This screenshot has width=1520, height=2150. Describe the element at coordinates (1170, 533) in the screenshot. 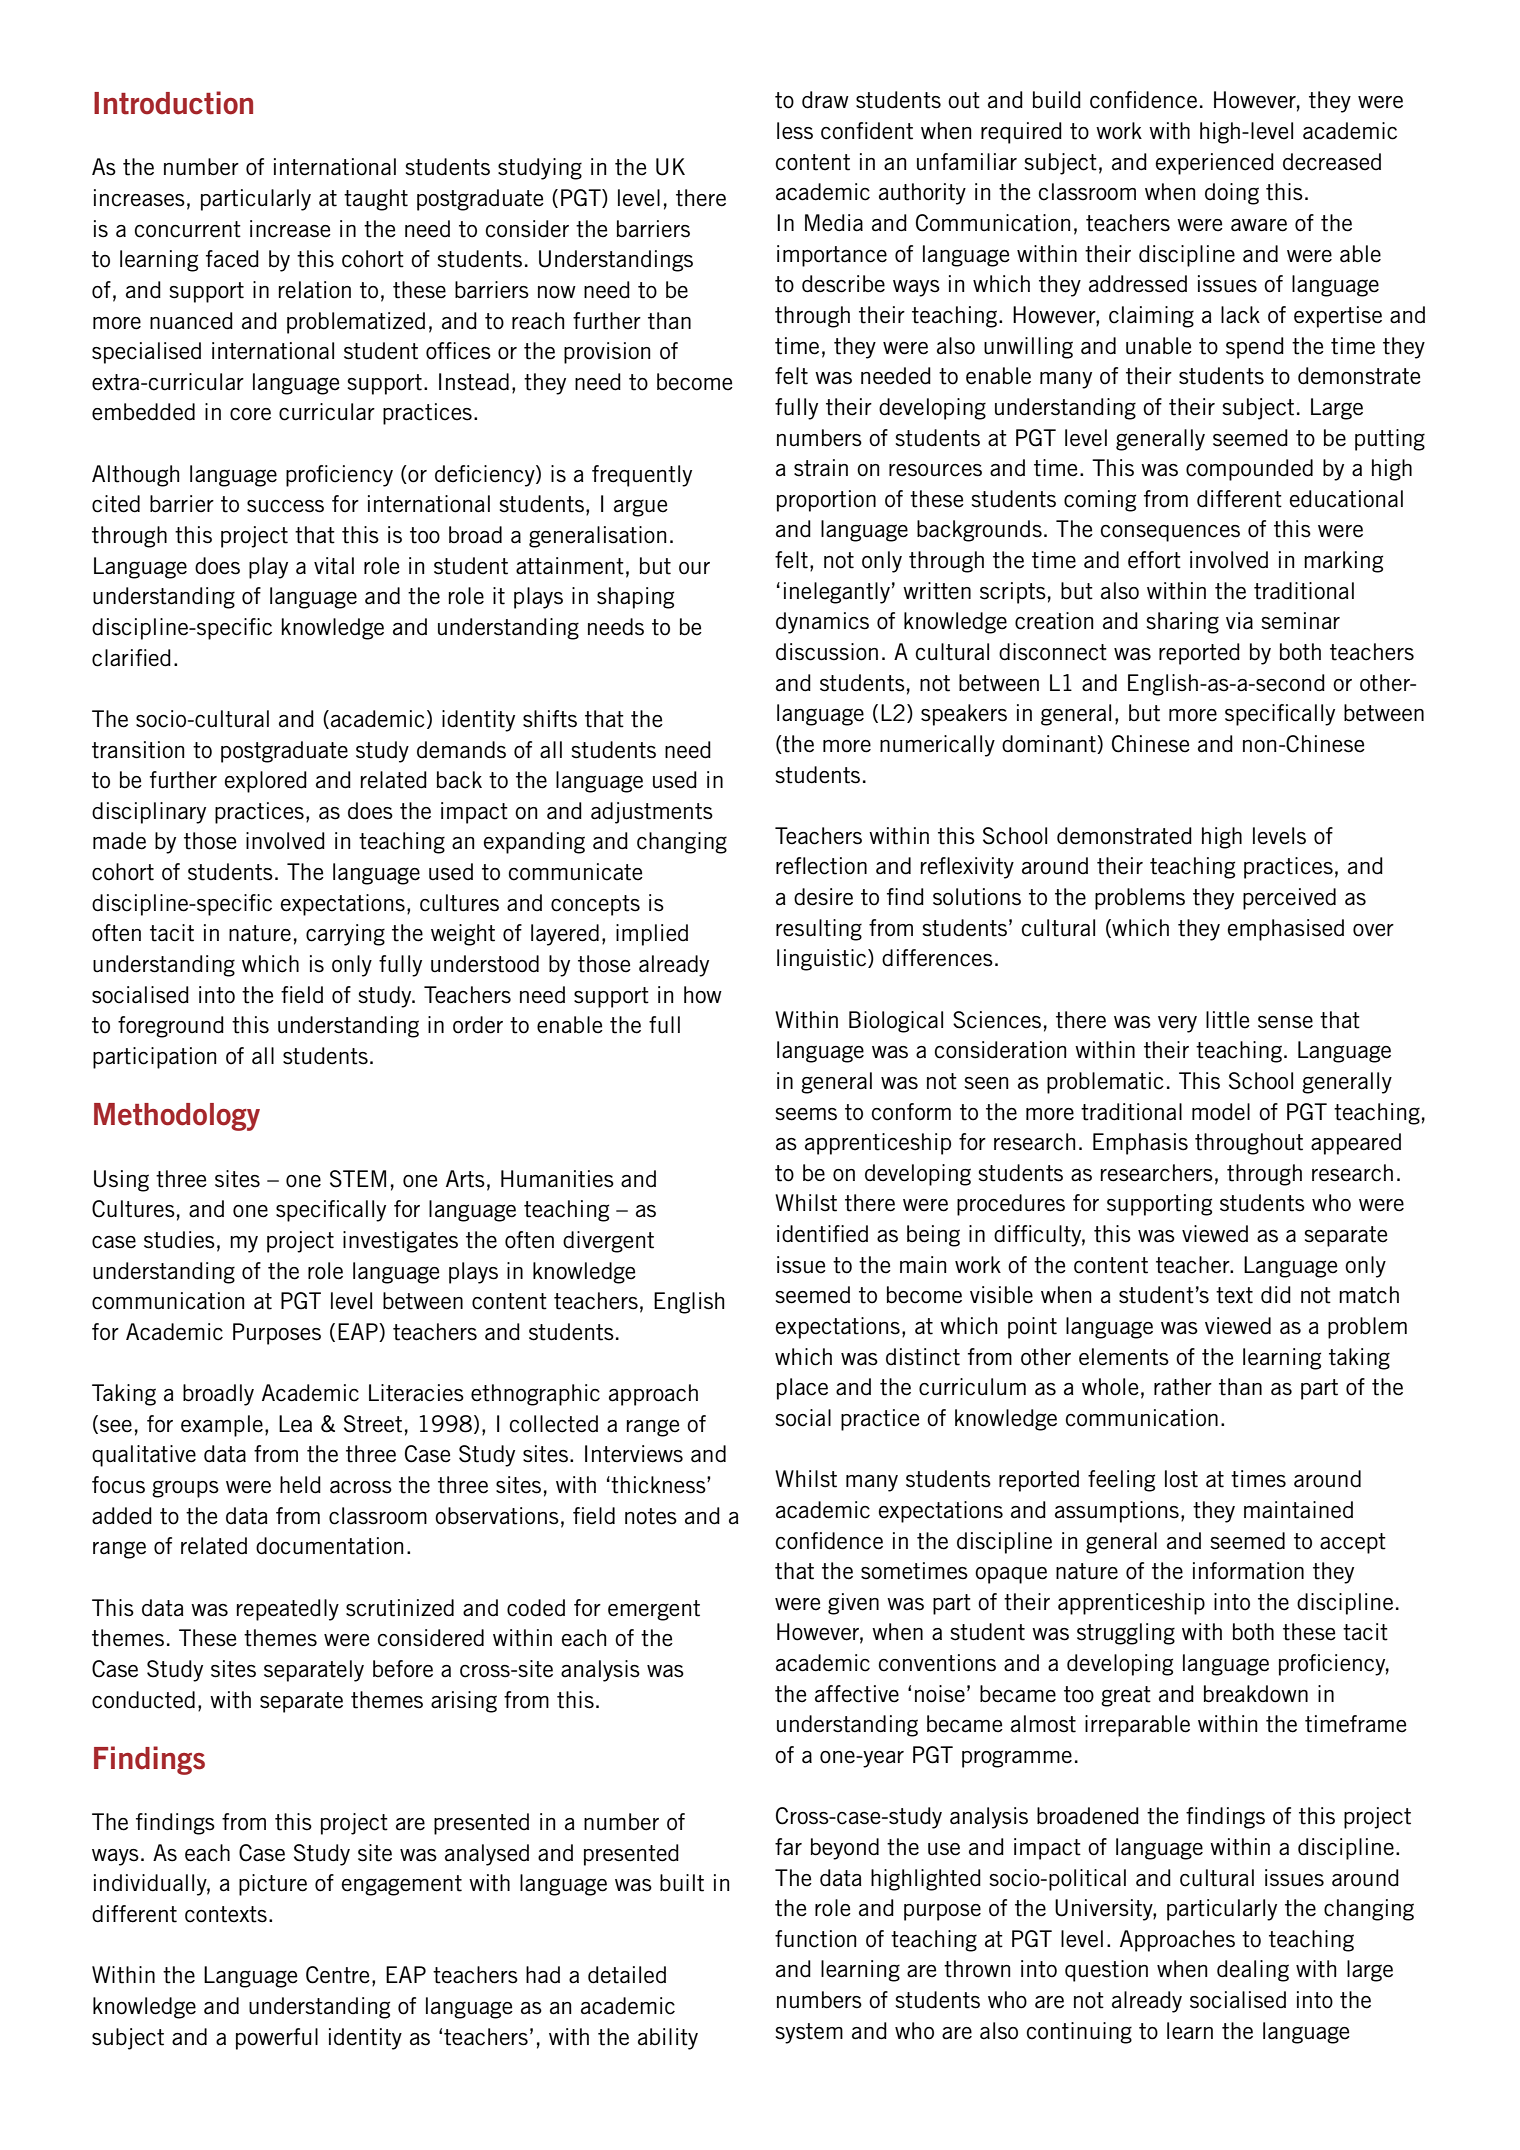

I see `consequences` at that location.
